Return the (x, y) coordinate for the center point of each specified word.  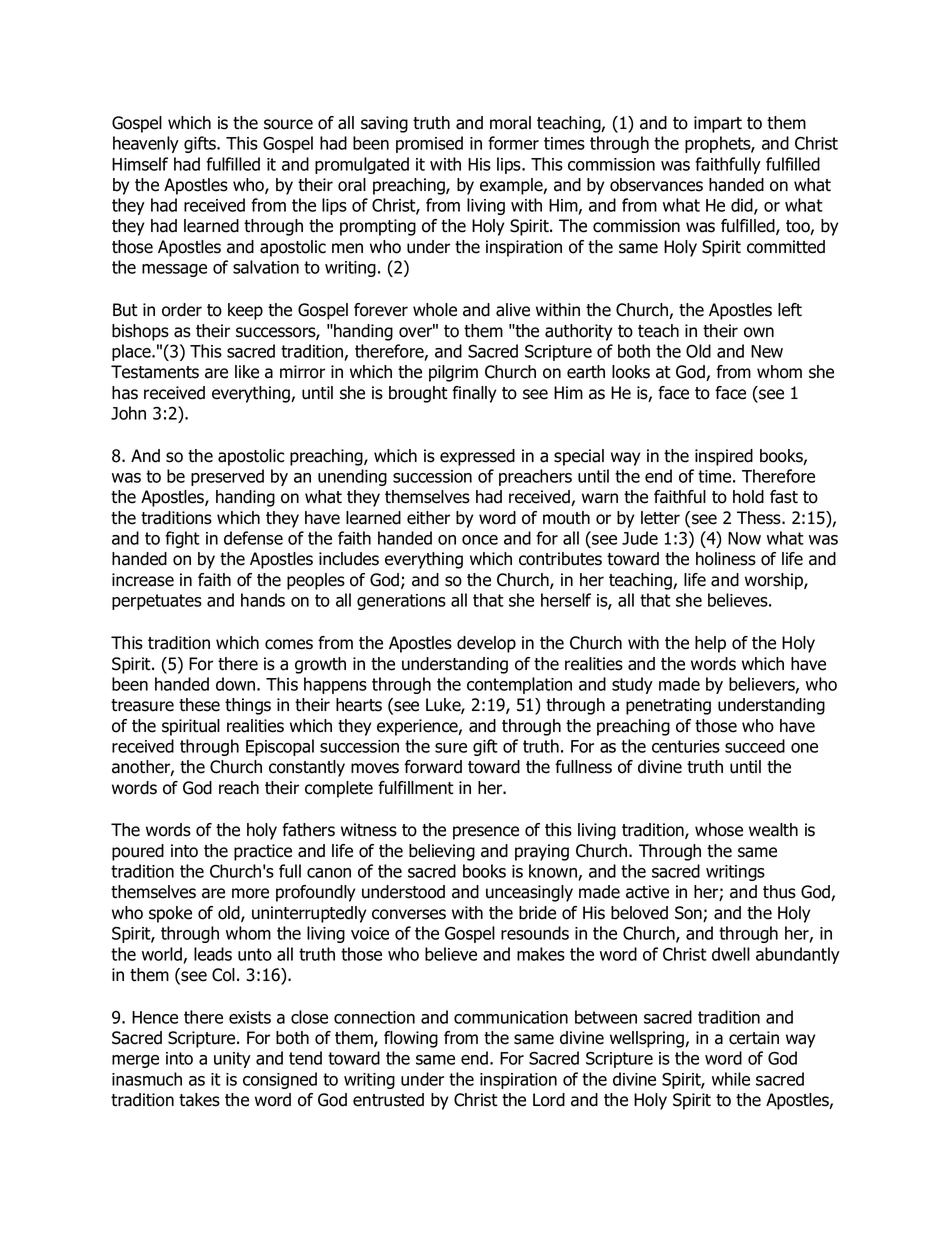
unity (232, 1060)
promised (429, 144)
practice (263, 852)
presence (486, 833)
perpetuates (157, 602)
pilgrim (453, 373)
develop (486, 644)
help (710, 644)
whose (719, 830)
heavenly (146, 144)
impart (718, 124)
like (247, 372)
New (767, 351)
